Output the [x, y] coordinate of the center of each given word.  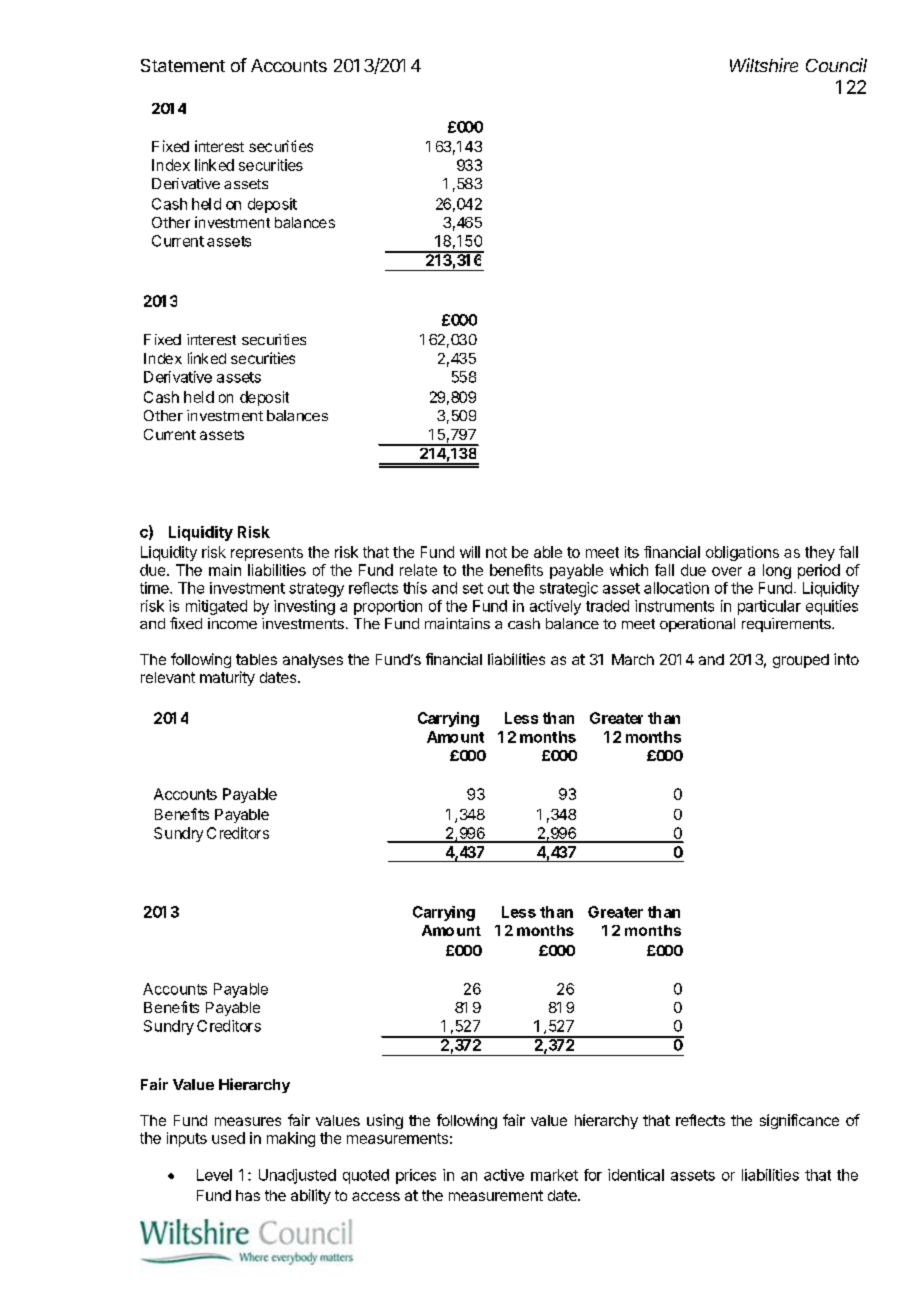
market [554, 1175]
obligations [742, 553]
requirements [787, 625]
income [232, 623]
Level [214, 1175]
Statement [183, 65]
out [498, 588]
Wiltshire [764, 65]
